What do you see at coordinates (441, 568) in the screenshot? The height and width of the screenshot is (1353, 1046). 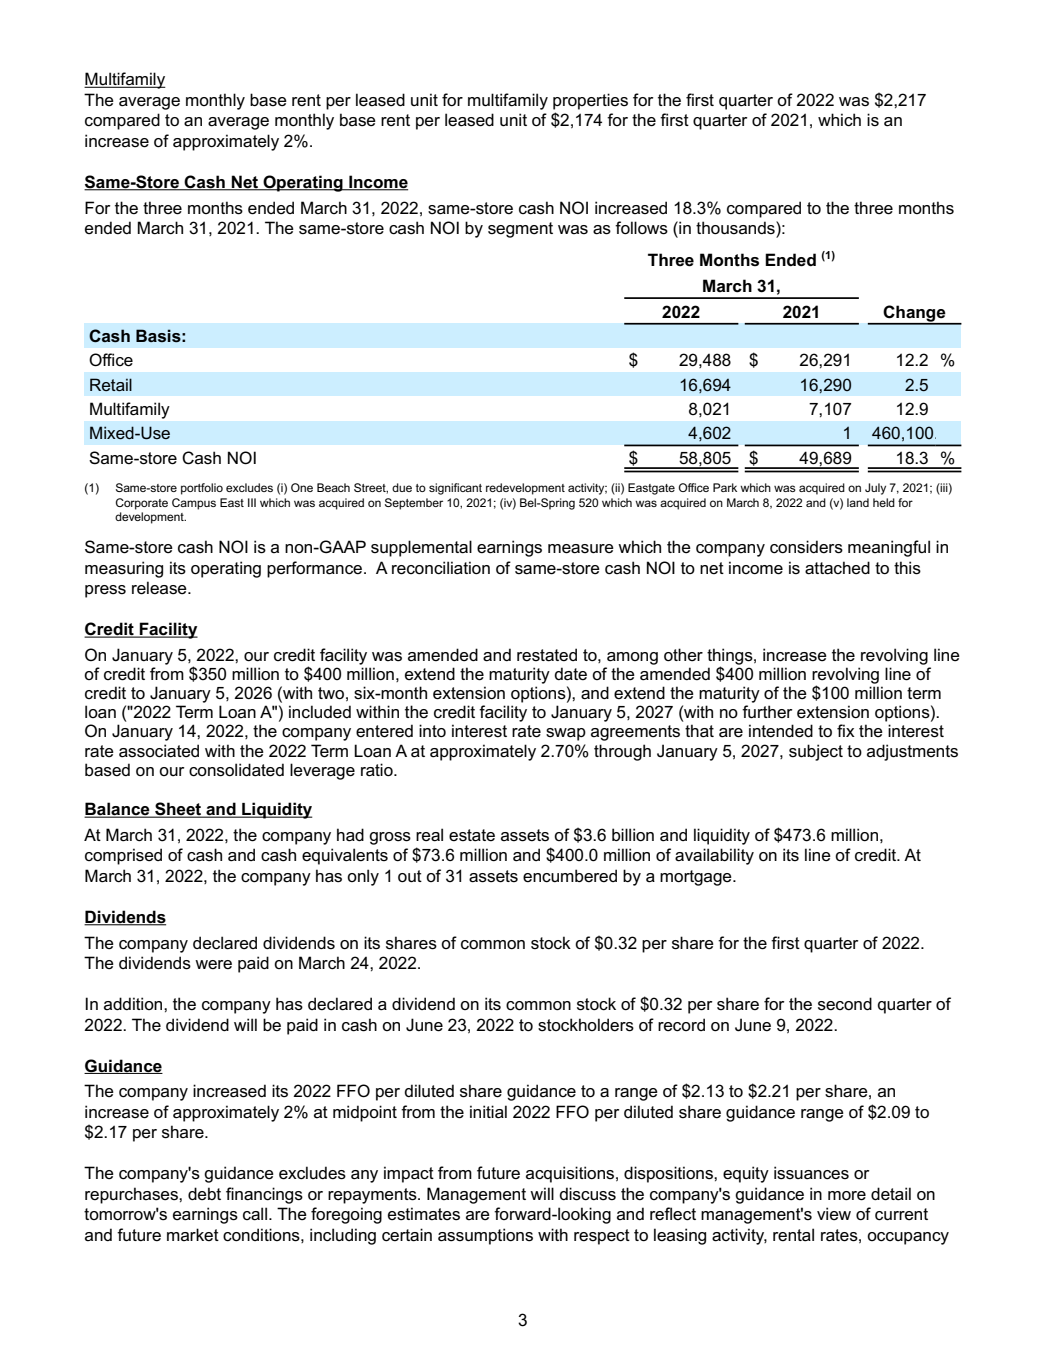 I see `reconciliation` at bounding box center [441, 568].
